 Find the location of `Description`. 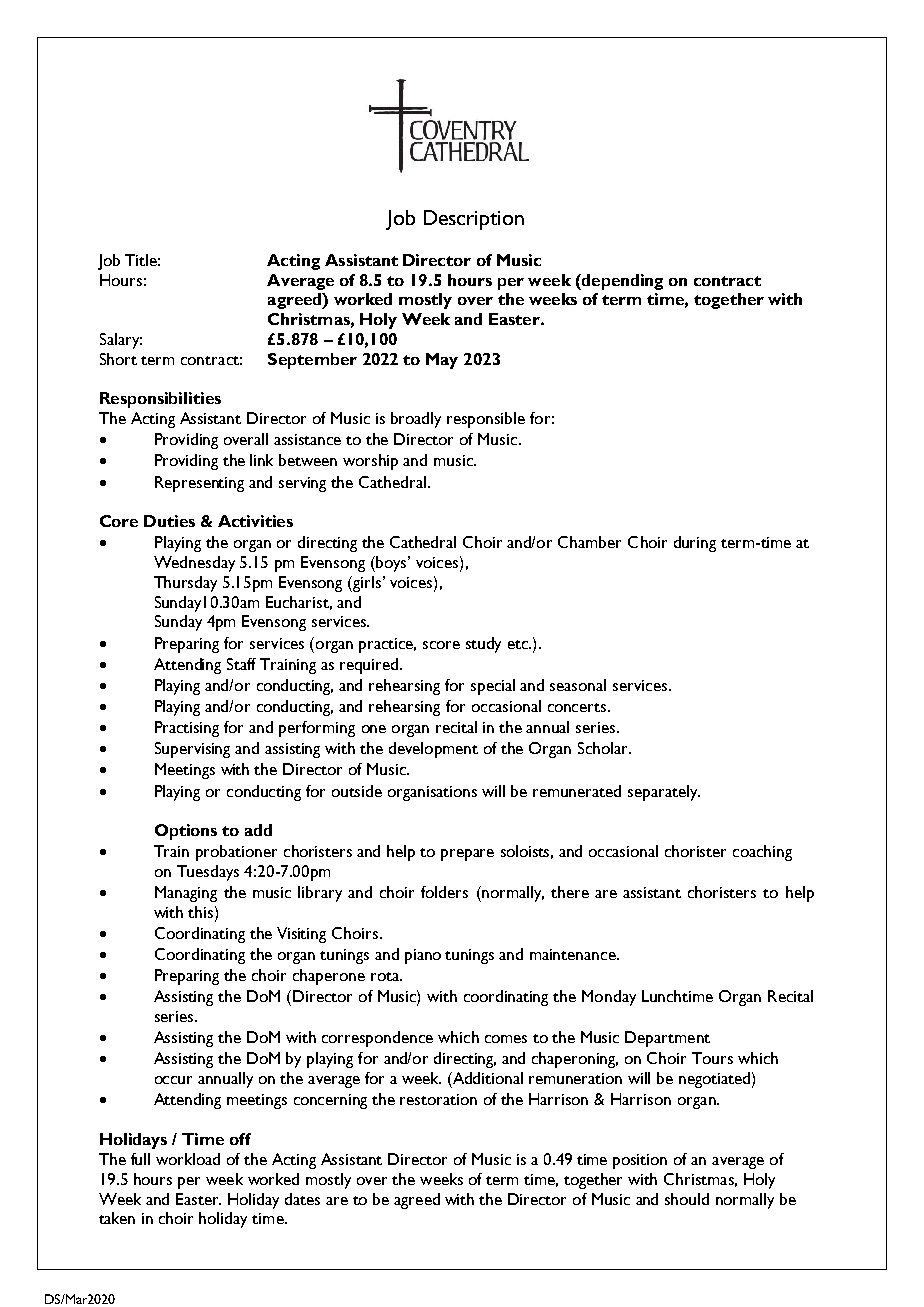

Description is located at coordinates (474, 220).
